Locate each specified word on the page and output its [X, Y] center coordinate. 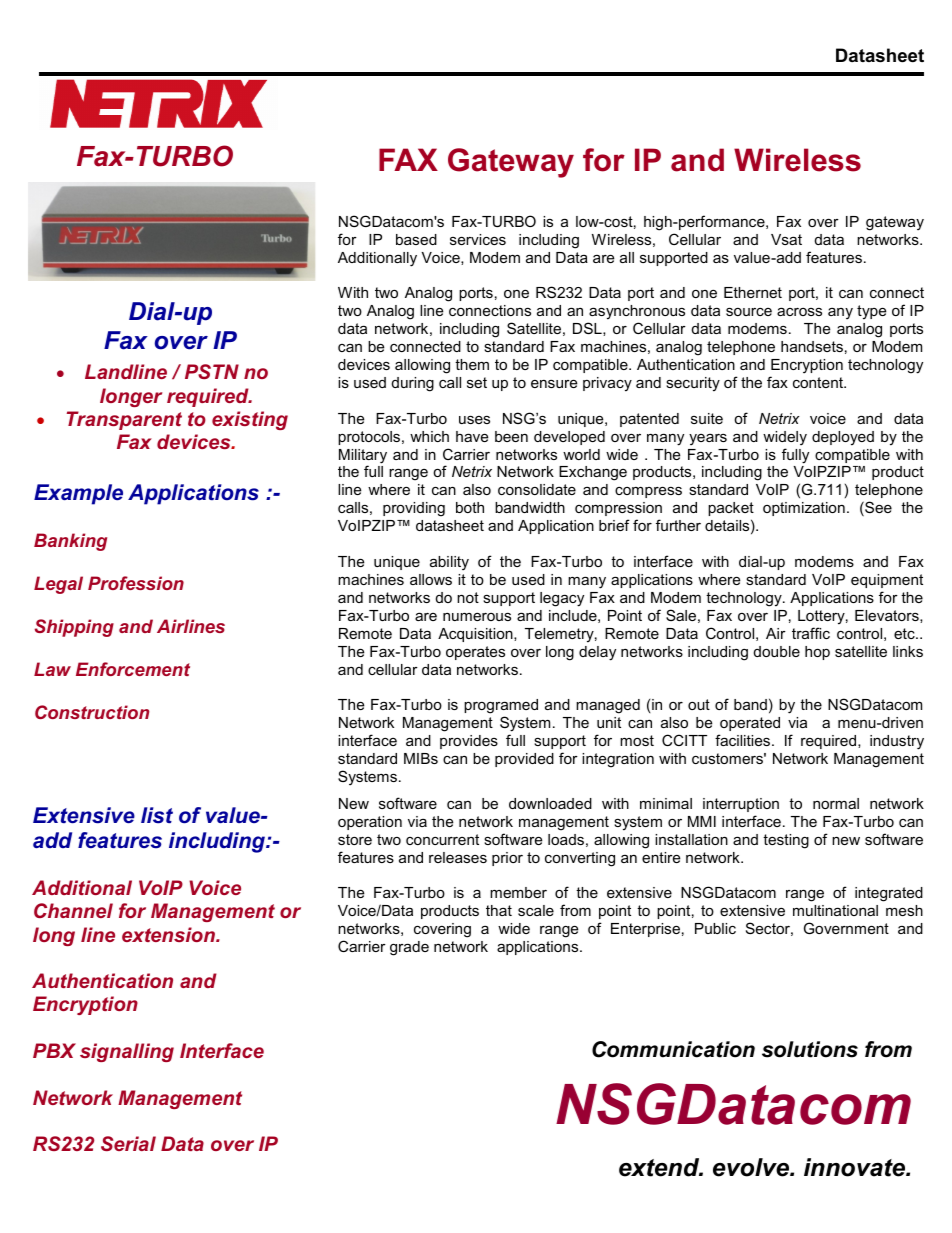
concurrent [442, 839]
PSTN [212, 371]
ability [449, 563]
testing [786, 841]
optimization [804, 509]
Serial [128, 1143]
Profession [136, 583]
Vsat [786, 239]
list [157, 815]
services [478, 239]
